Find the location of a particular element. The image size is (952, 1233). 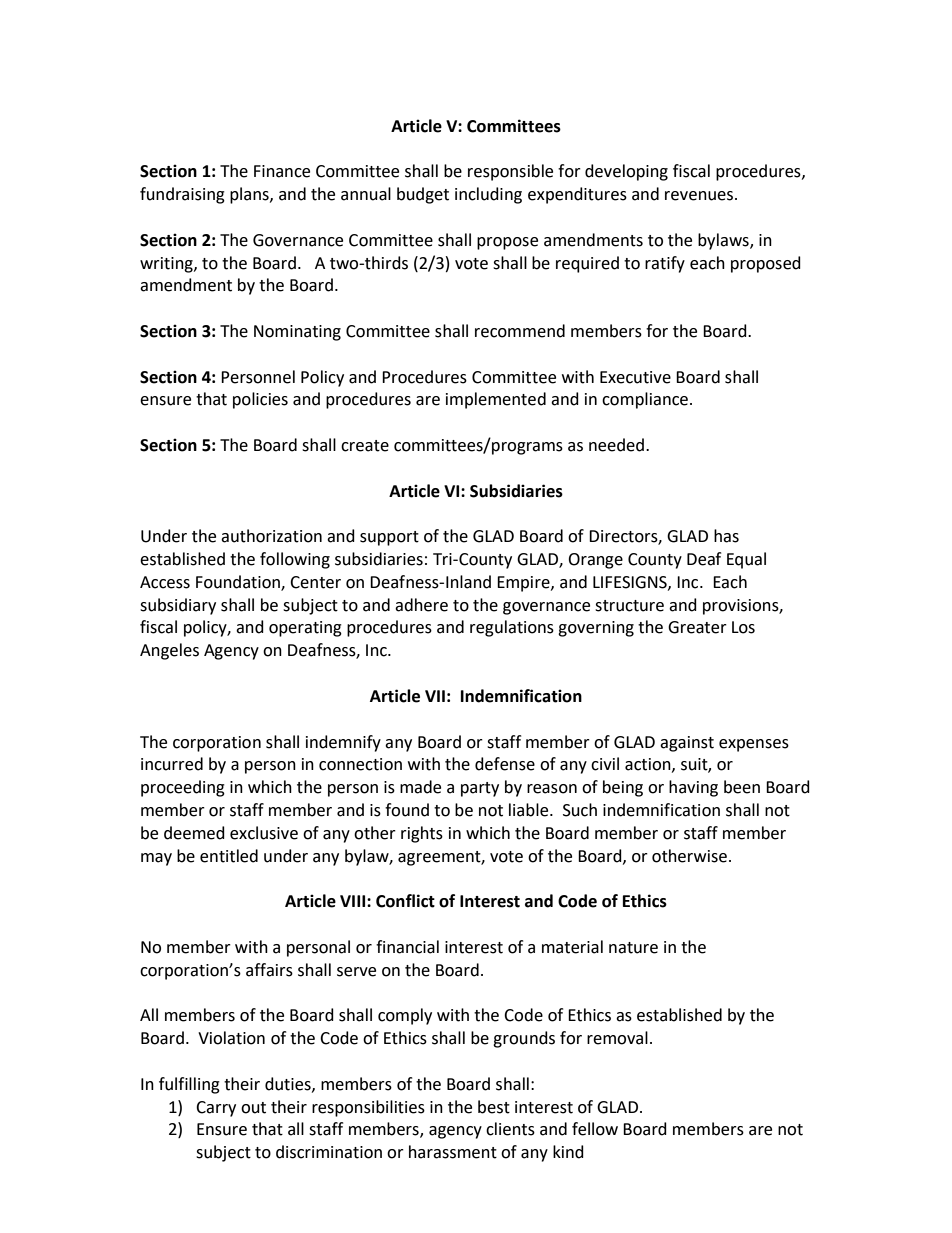

revenues is located at coordinates (700, 196).
